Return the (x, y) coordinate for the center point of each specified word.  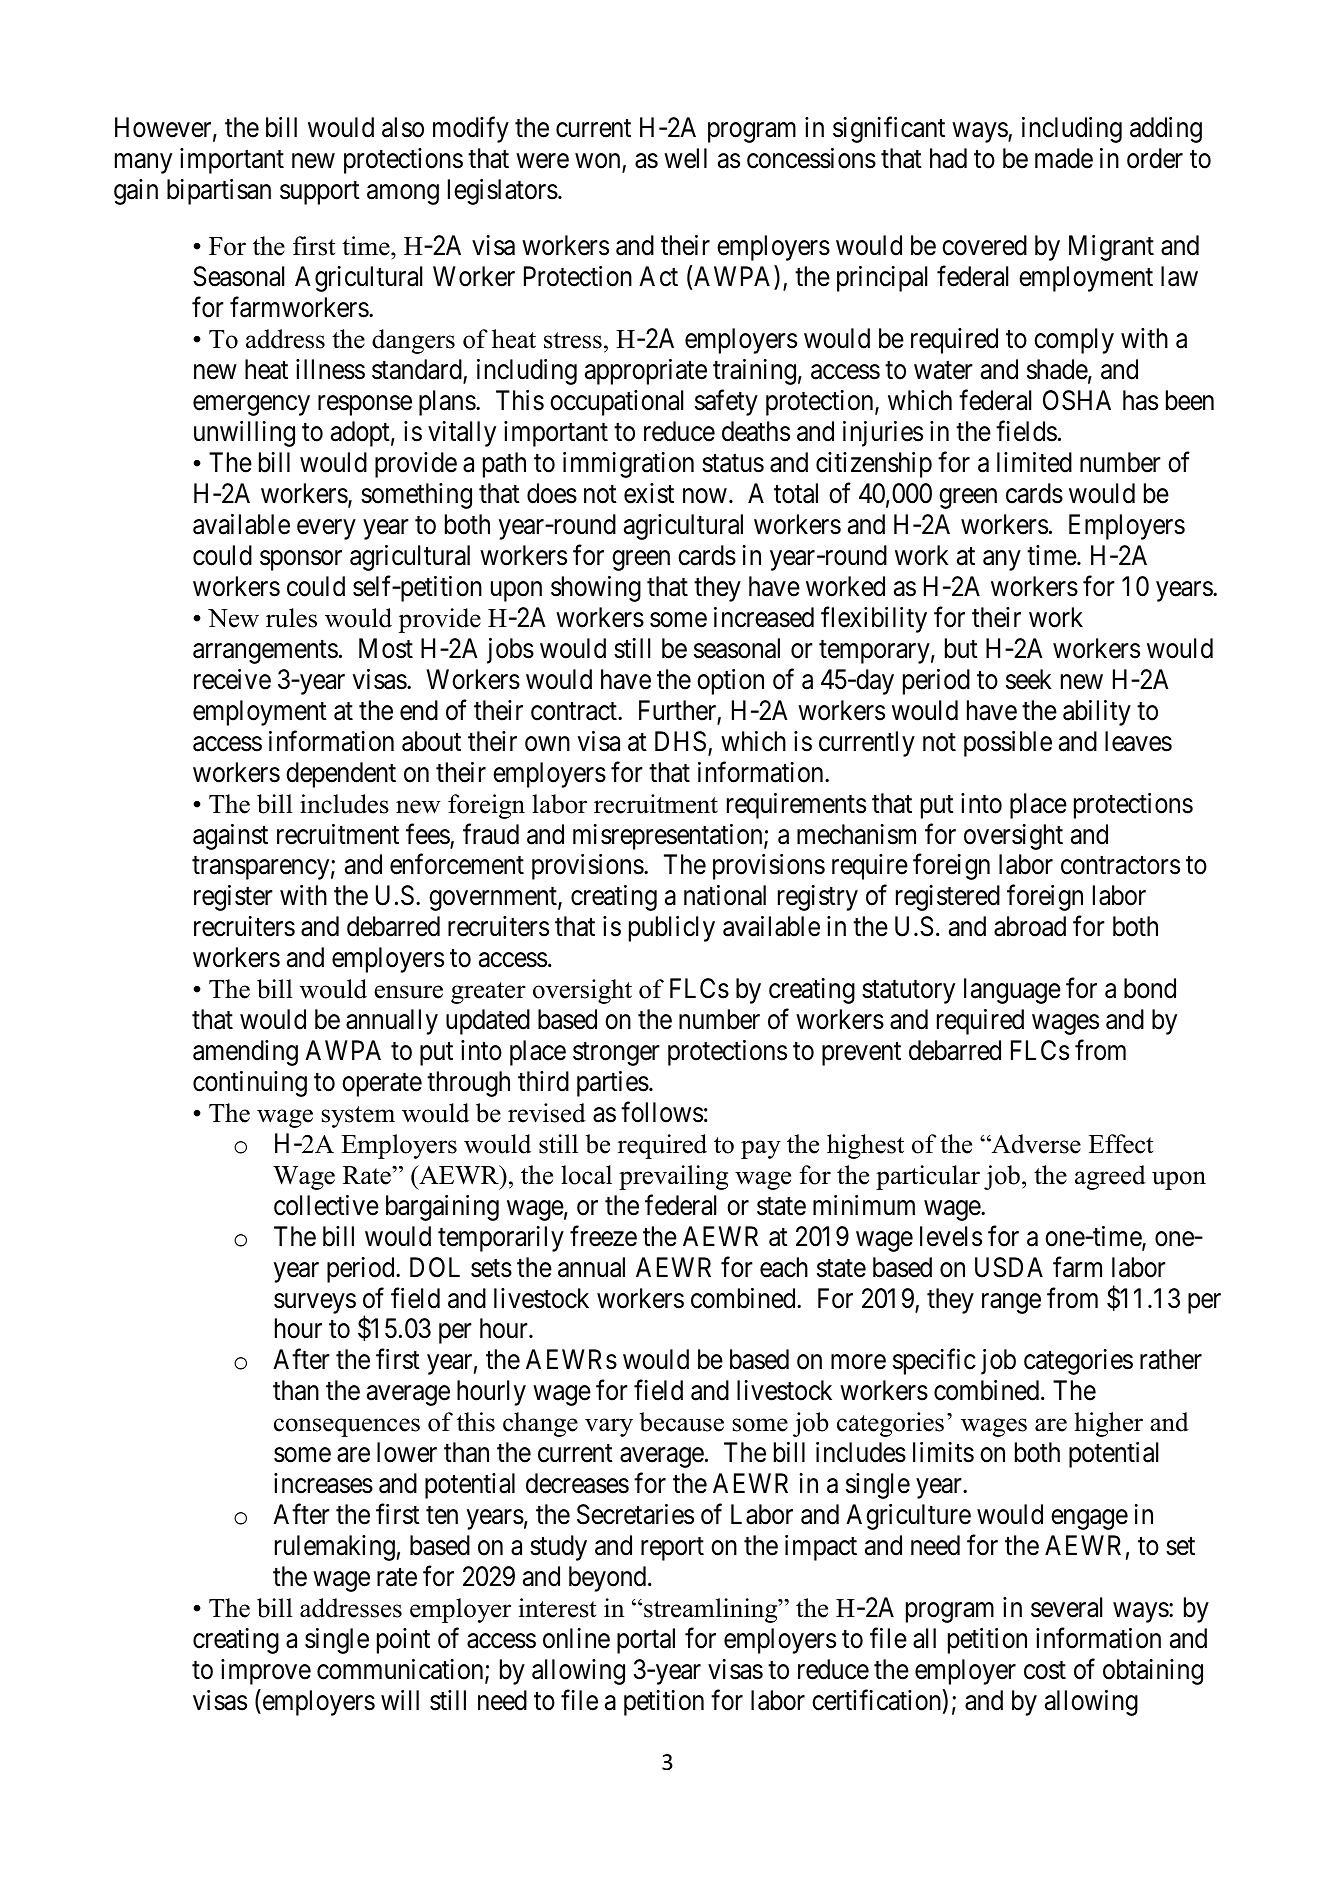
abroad (1030, 926)
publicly (672, 929)
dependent (341, 775)
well (685, 158)
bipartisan (219, 192)
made (1064, 158)
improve (266, 1672)
